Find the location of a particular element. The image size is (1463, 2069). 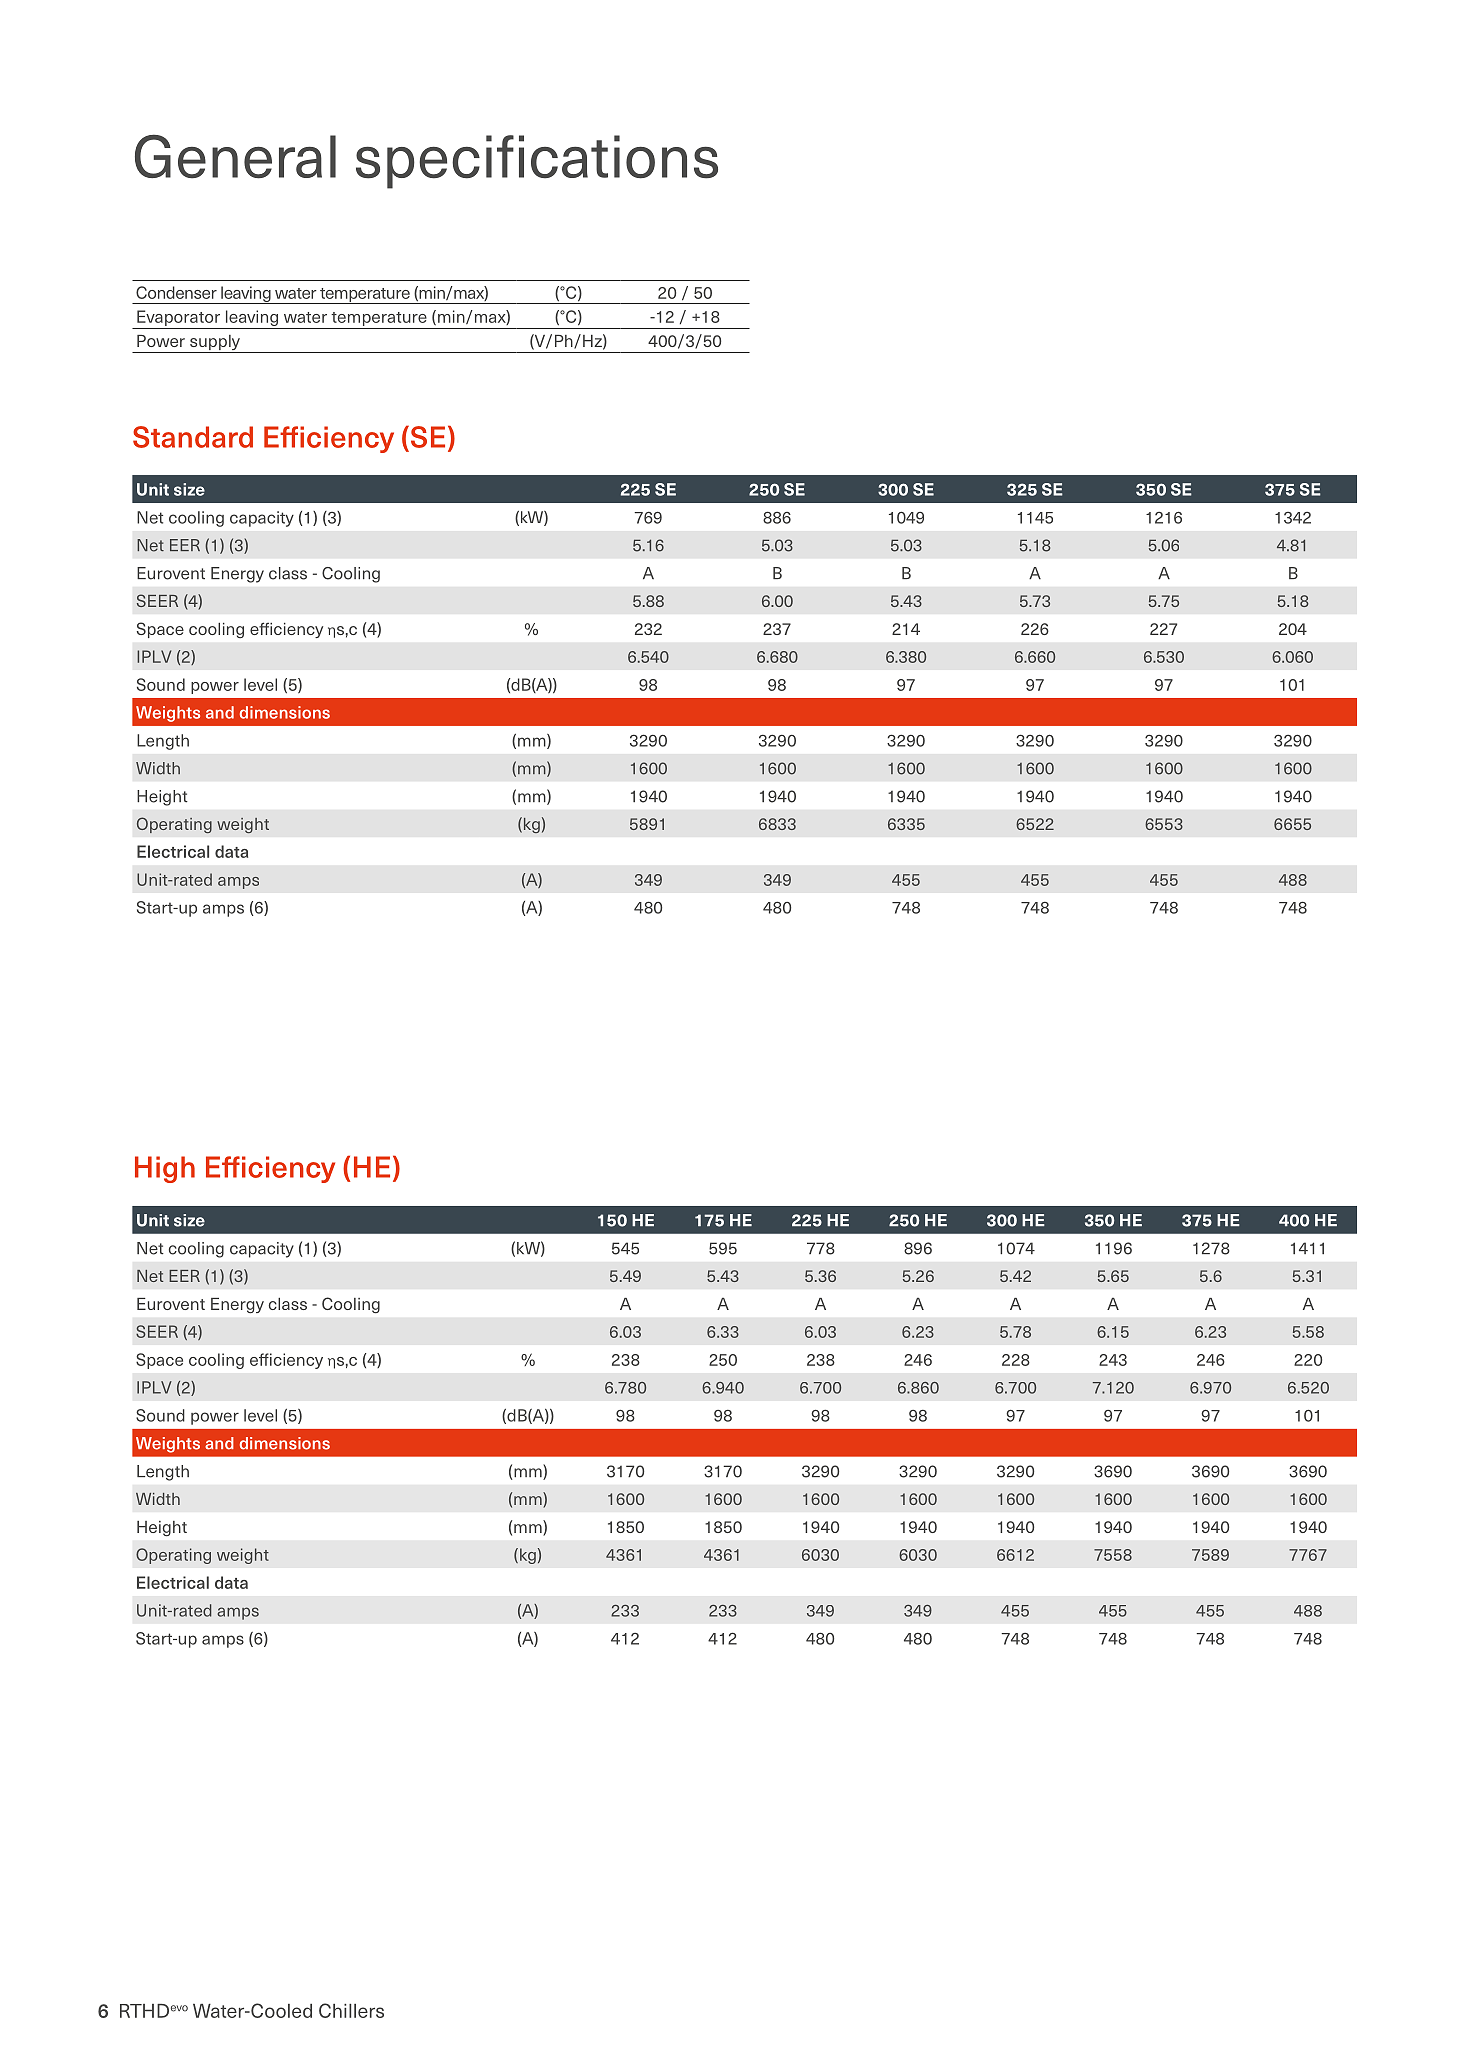

General is located at coordinates (235, 156).
